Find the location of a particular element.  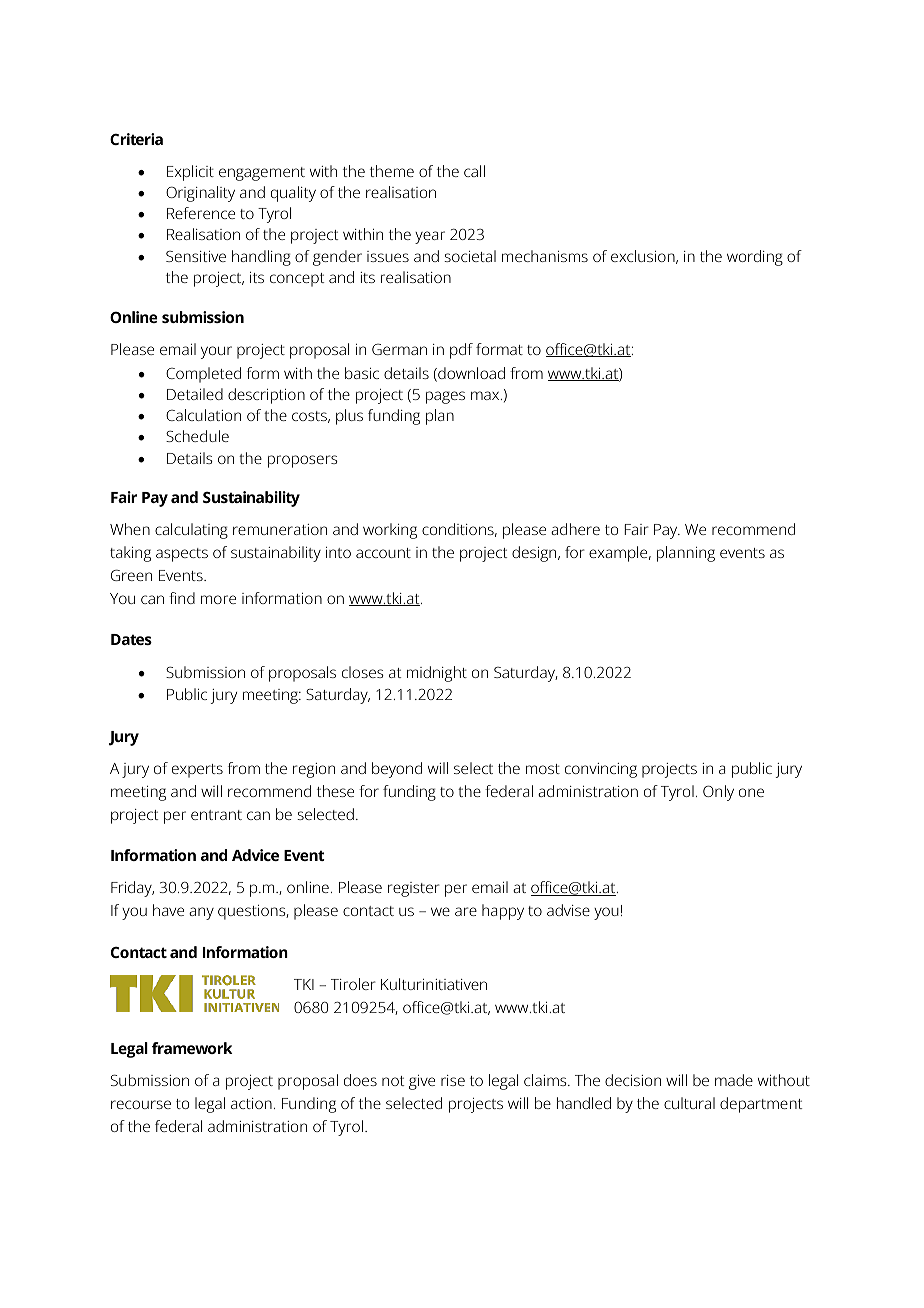

rise is located at coordinates (453, 1080).
